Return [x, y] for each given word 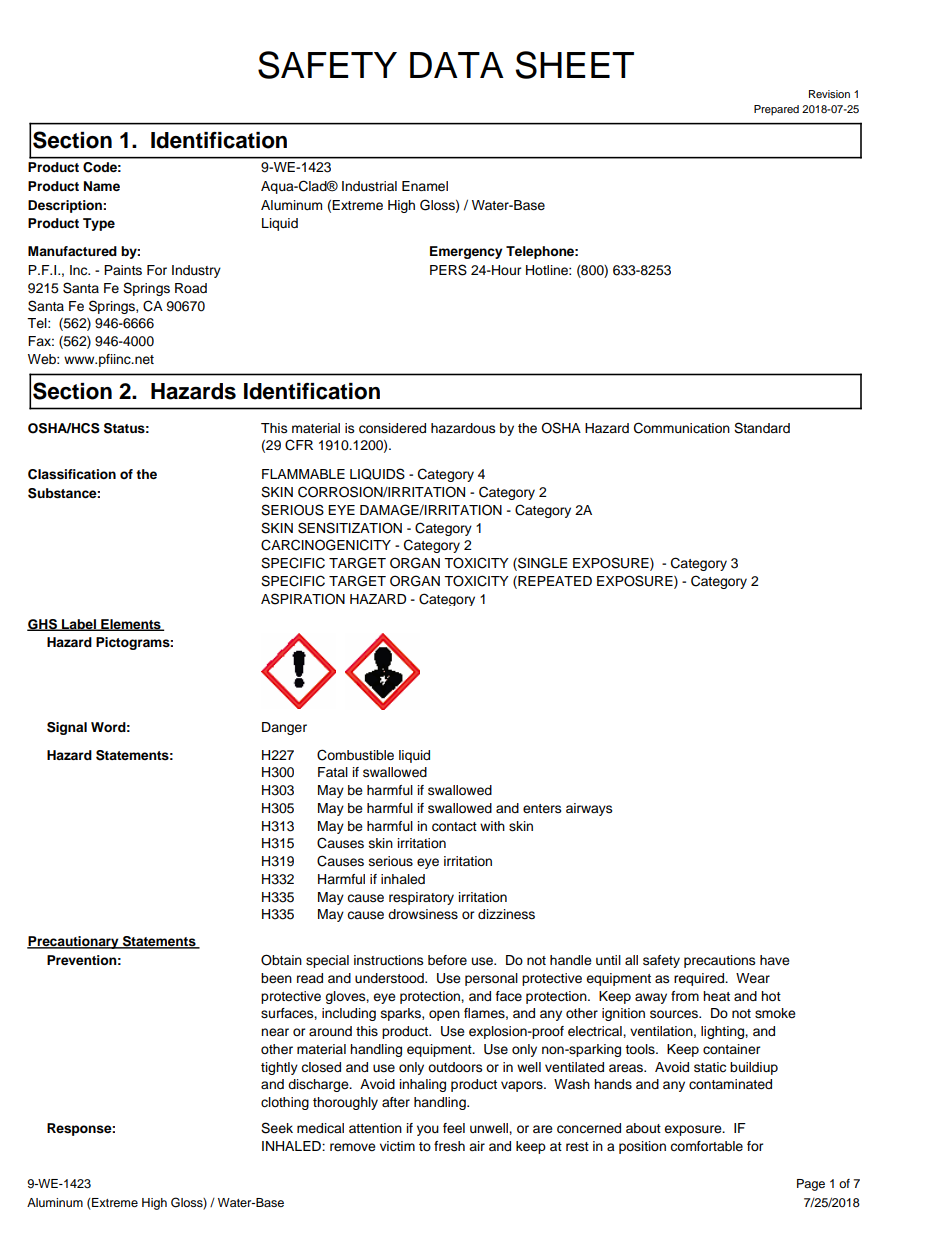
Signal [67, 728]
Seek [277, 1128]
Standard [762, 428]
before [447, 960]
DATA [457, 65]
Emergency [466, 252]
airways [589, 809]
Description [66, 206]
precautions [719, 961]
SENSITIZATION [350, 528]
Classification [72, 474]
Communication [682, 428]
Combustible [355, 755]
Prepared [776, 110]
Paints [123, 270]
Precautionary [74, 942]
